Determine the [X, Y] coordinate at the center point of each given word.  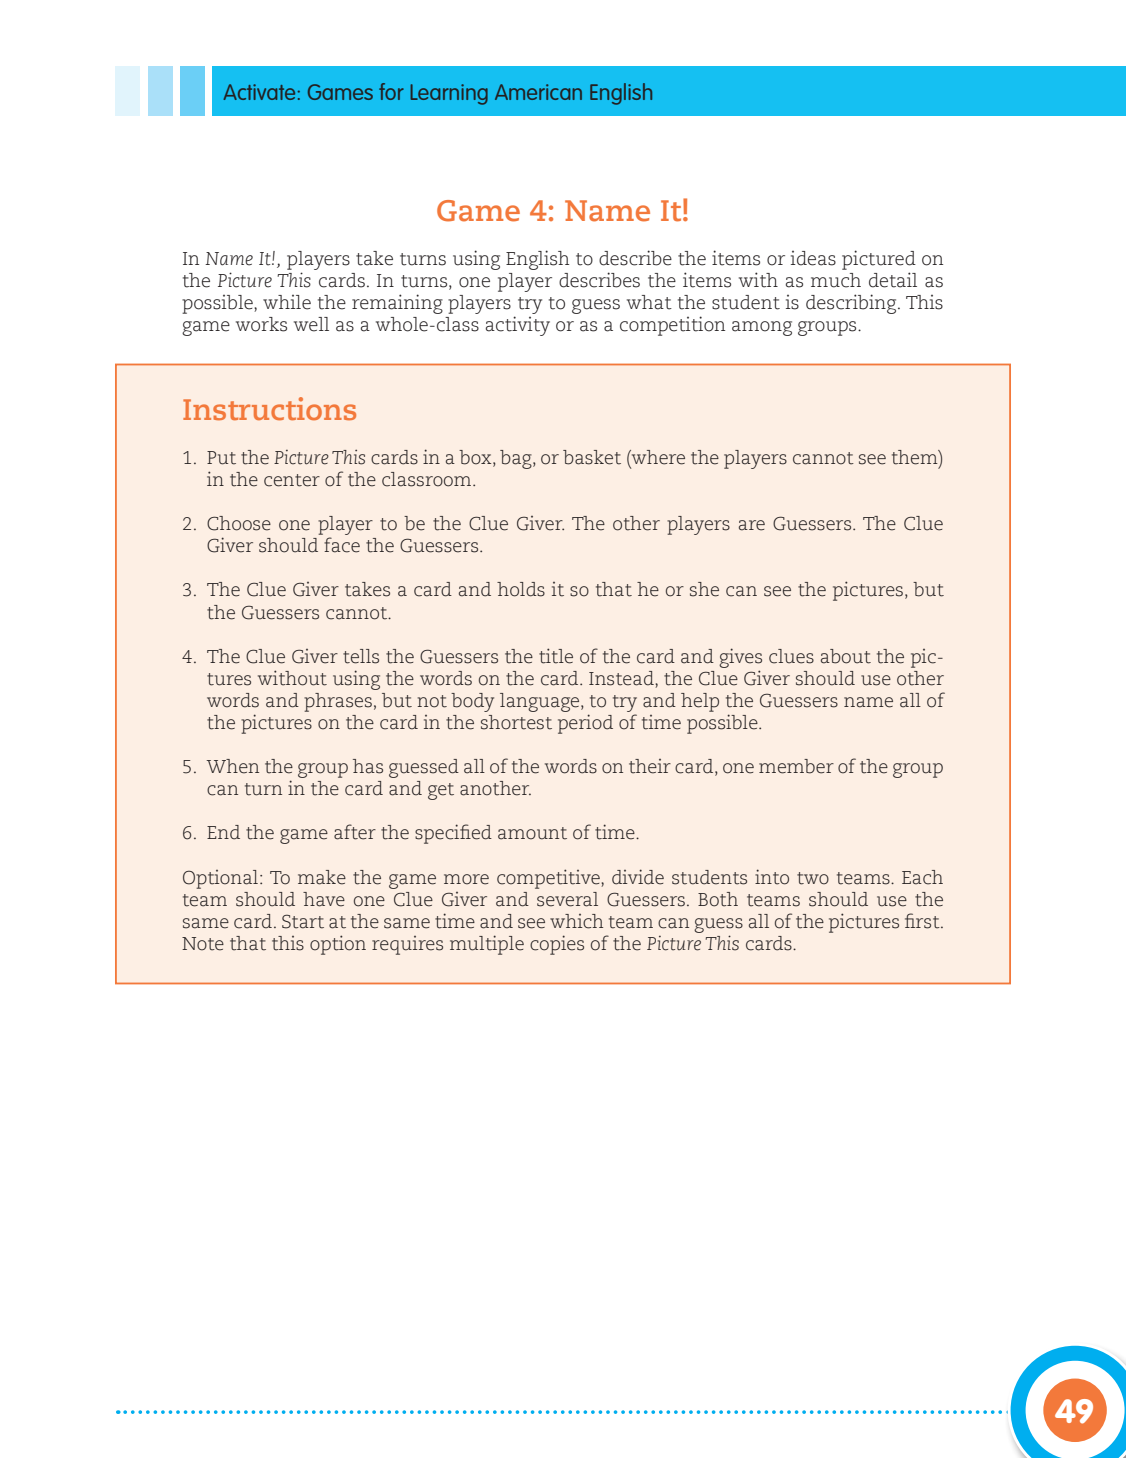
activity [518, 326]
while [287, 302]
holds [521, 589]
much [836, 280]
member [796, 766]
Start [303, 921]
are [752, 525]
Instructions [269, 408]
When [232, 766]
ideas [813, 258]
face [342, 545]
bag [517, 459]
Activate [259, 92]
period [585, 724]
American [538, 92]
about [846, 656]
